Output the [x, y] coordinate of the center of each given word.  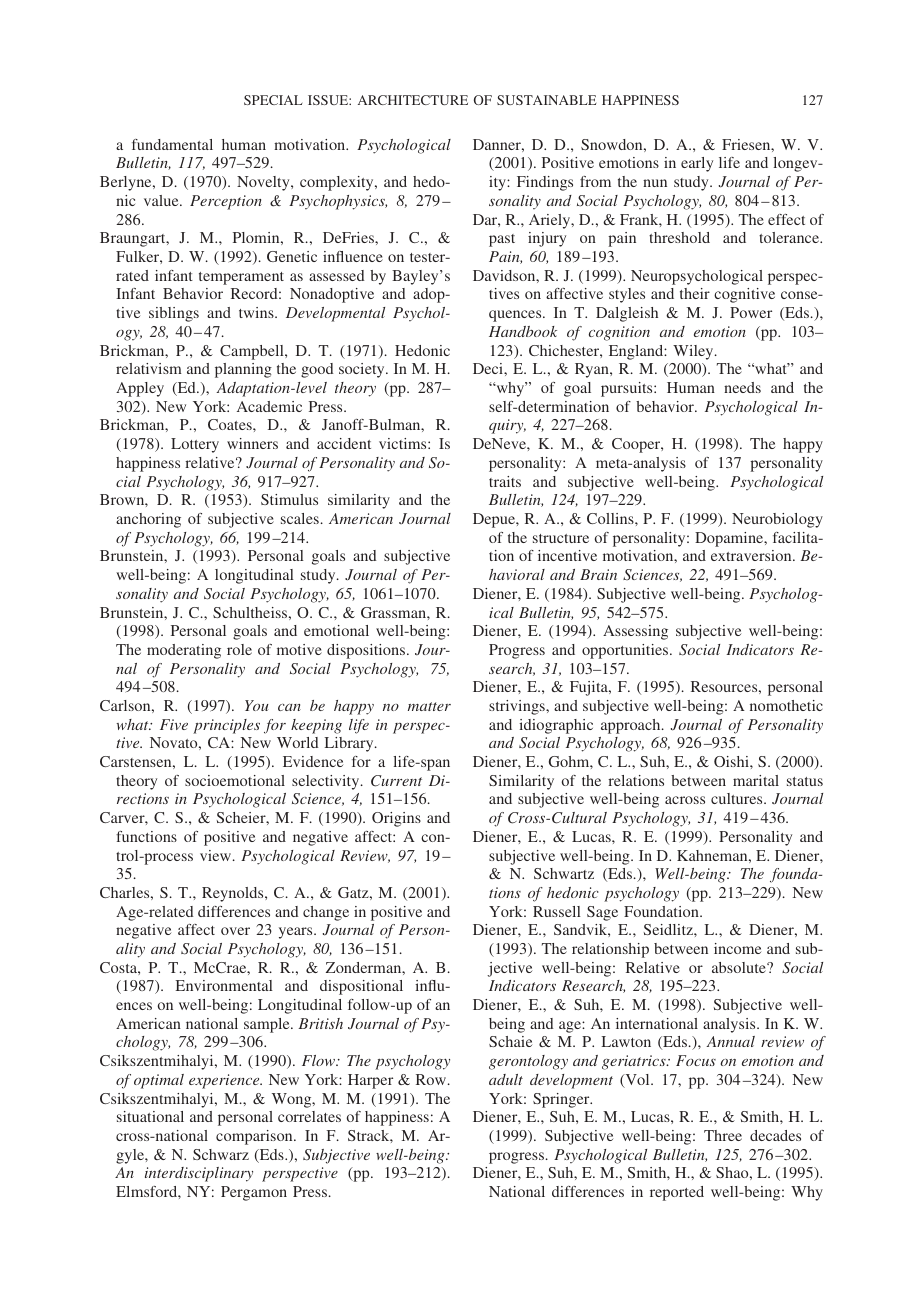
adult [506, 1079]
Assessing [635, 632]
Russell [557, 911]
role [239, 649]
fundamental [172, 144]
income [737, 948]
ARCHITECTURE [413, 100]
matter [429, 706]
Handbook [523, 331]
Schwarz [221, 1154]
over [235, 931]
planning [243, 370]
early [697, 164]
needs [742, 387]
